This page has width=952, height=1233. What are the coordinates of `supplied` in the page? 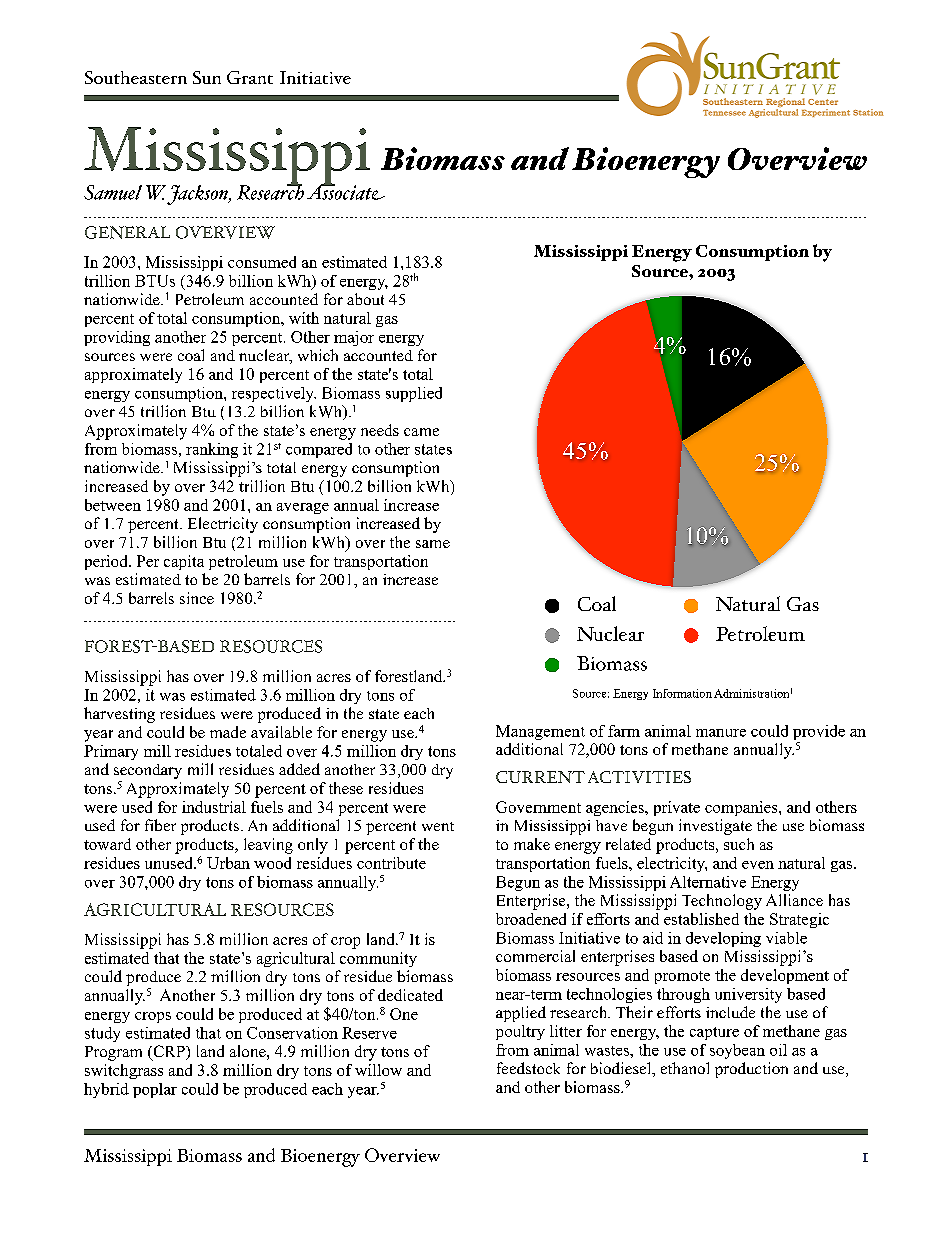 It's located at (414, 394).
